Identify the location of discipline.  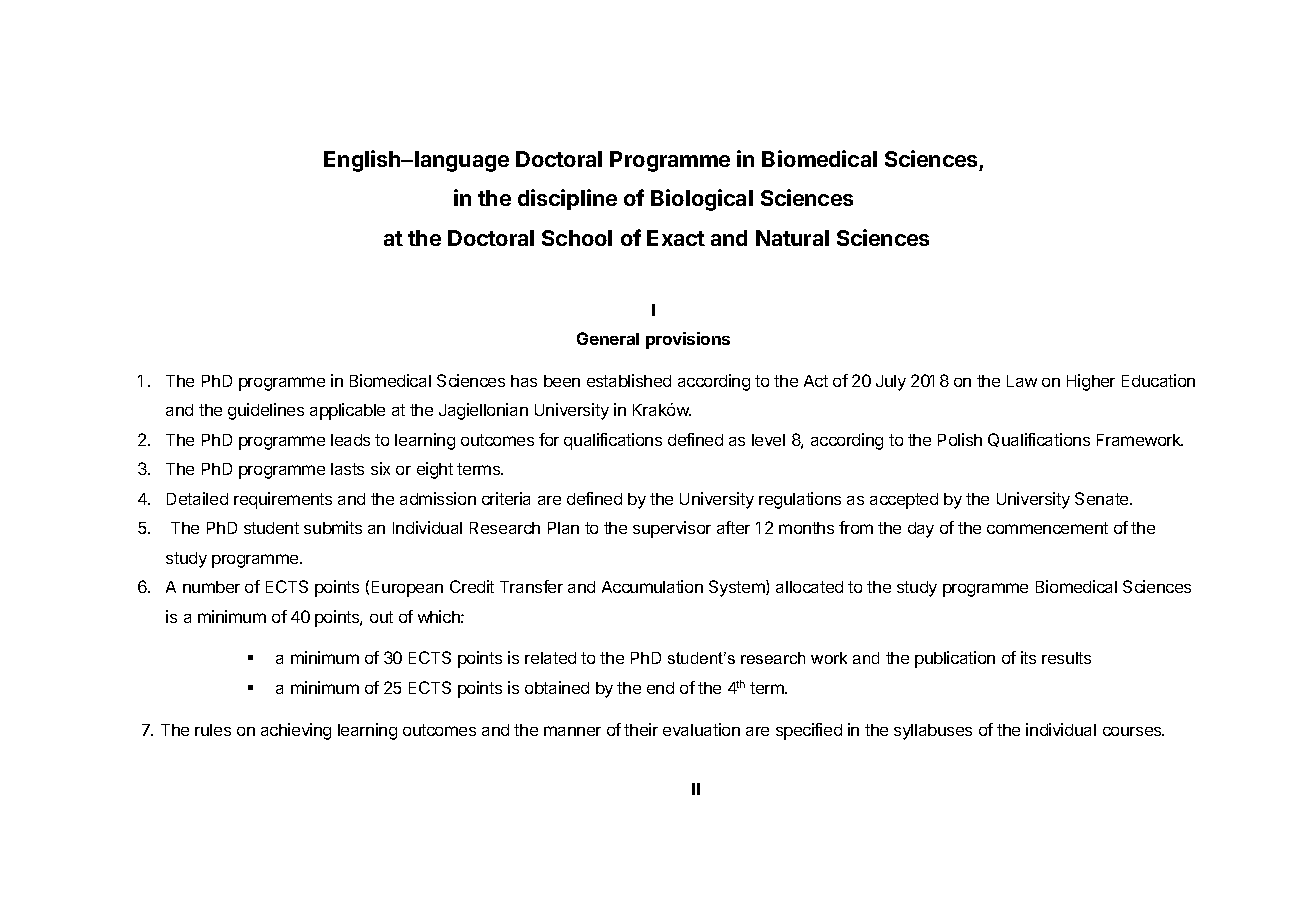
(567, 199).
